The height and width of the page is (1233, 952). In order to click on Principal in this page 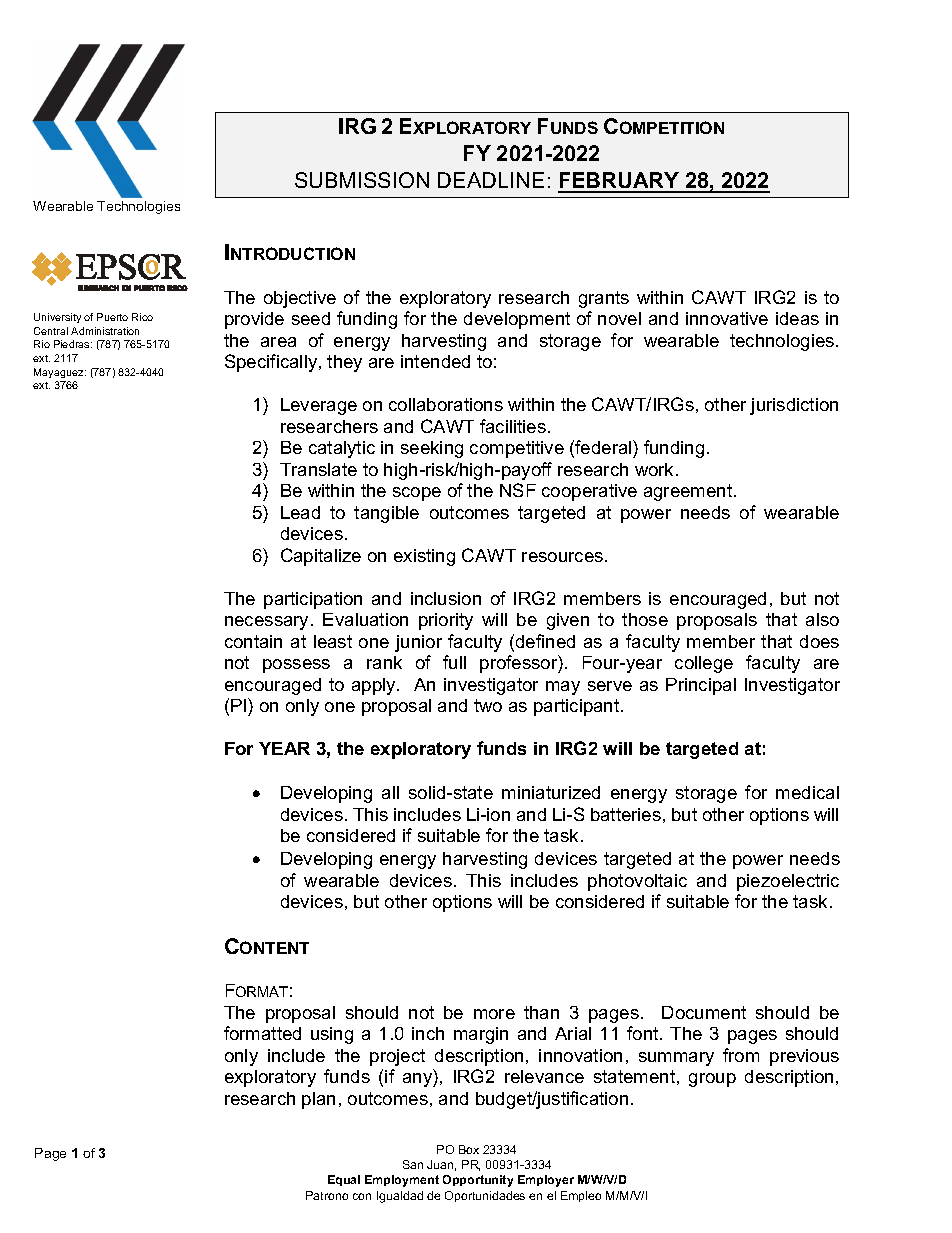, I will do `click(701, 686)`.
